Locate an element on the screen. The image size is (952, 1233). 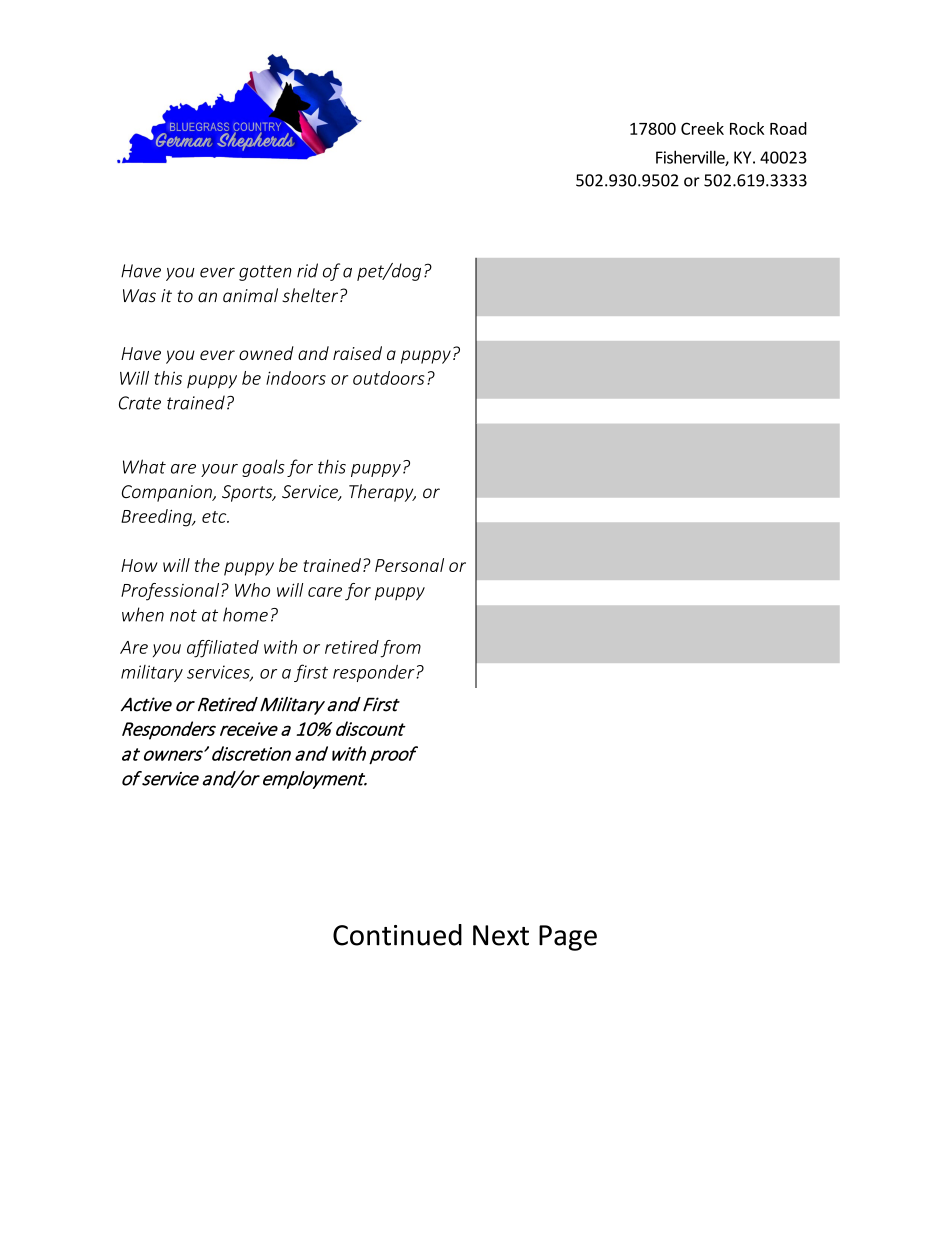
Therapy is located at coordinates (382, 493).
